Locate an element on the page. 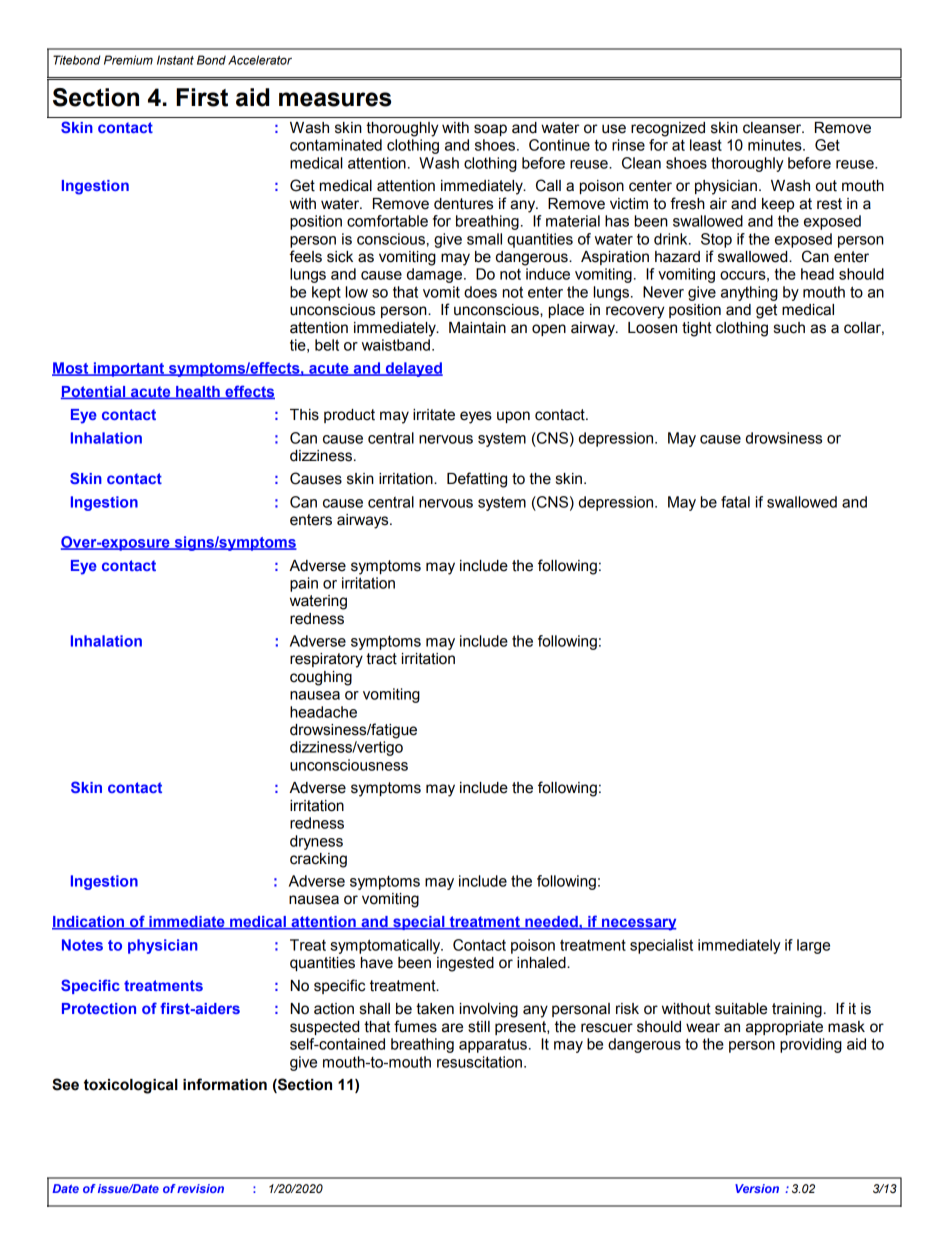 The width and height of the image is (952, 1233). pain is located at coordinates (304, 584).
